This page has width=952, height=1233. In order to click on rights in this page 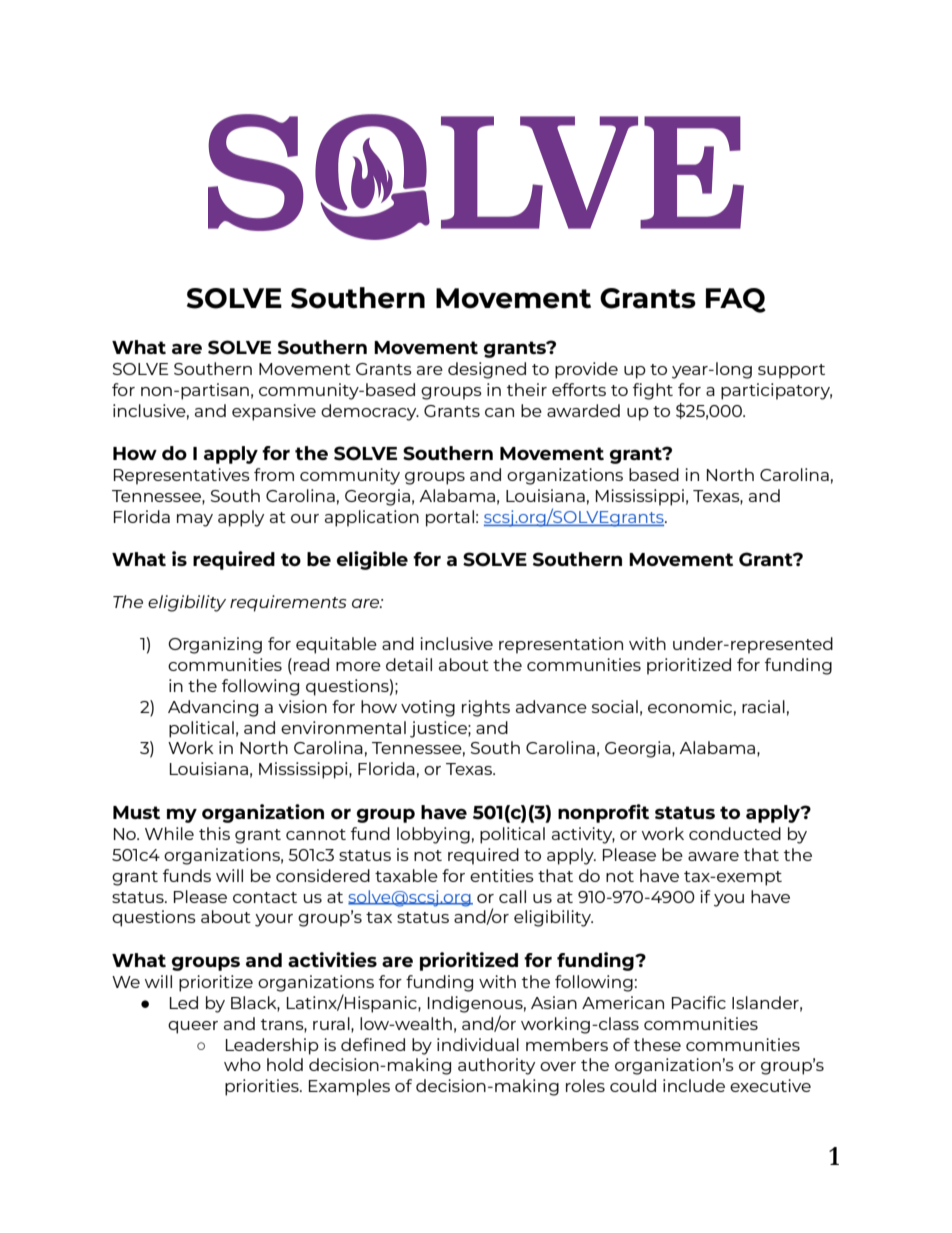, I will do `click(486, 708)`.
